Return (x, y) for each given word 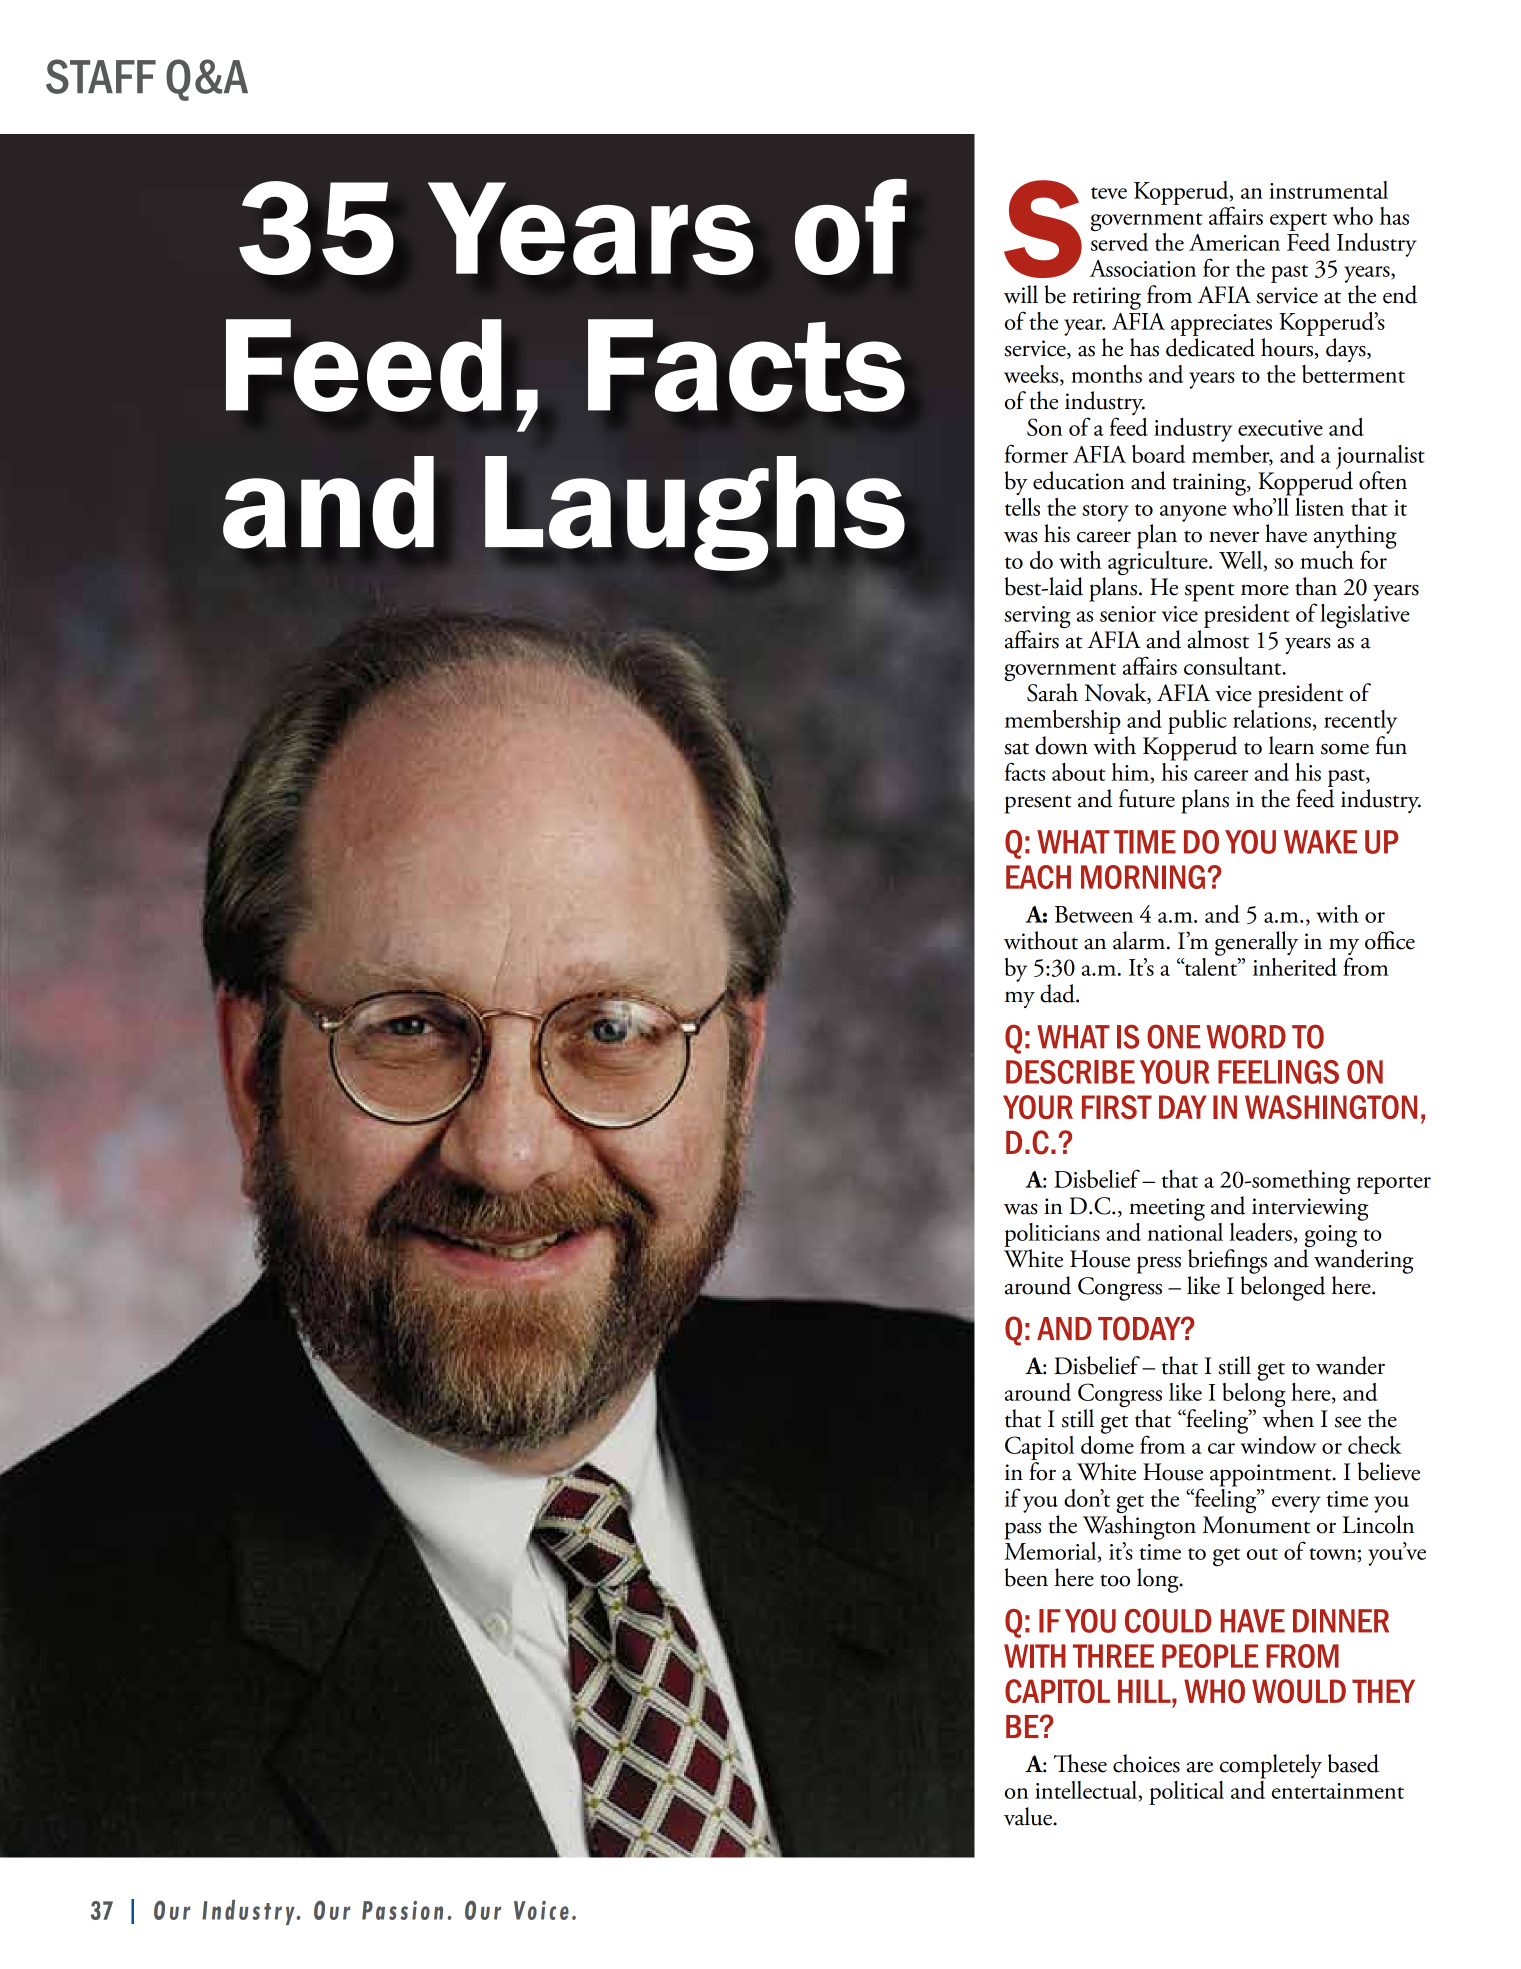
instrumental (1328, 190)
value (1029, 1816)
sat (1016, 748)
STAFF (101, 76)
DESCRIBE (1070, 1072)
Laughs (695, 513)
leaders (1261, 1232)
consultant (1234, 666)
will (1021, 294)
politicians (1052, 1236)
